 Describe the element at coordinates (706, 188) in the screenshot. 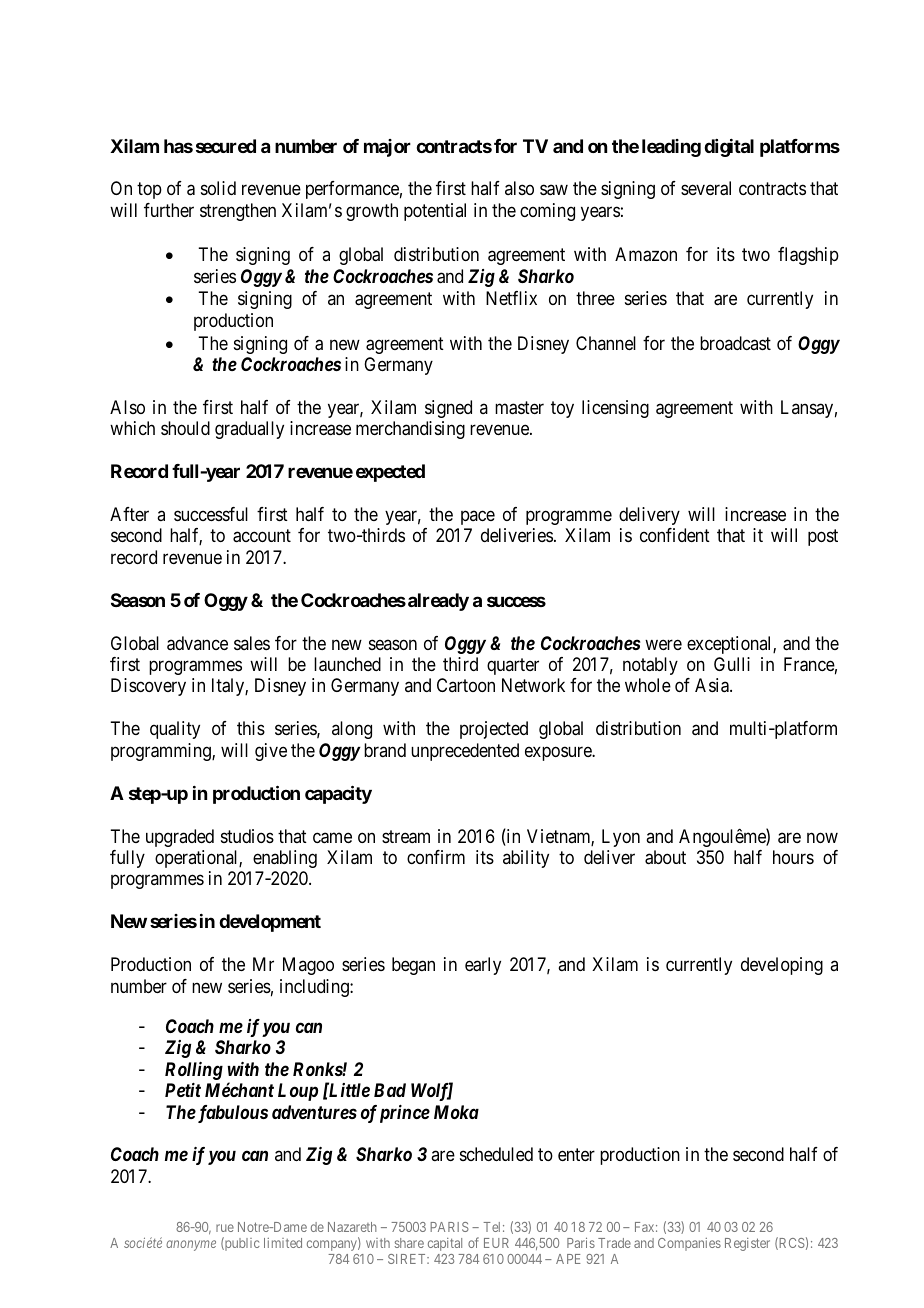

I see `several` at that location.
